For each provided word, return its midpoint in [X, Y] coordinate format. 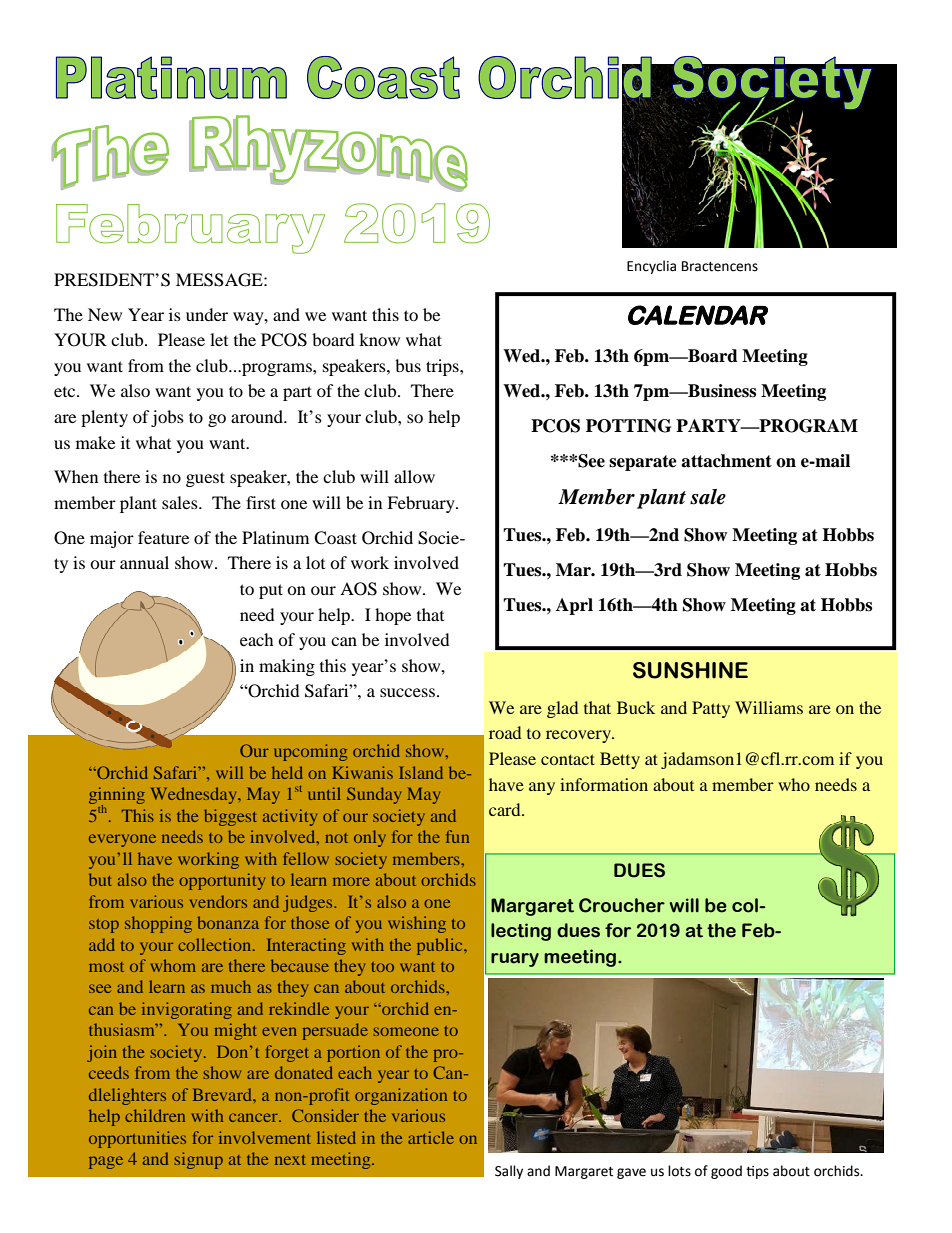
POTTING [628, 426]
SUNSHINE [690, 670]
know [379, 339]
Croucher [622, 905]
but [100, 879]
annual [144, 562]
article [431, 1137]
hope [393, 616]
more [351, 881]
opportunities [137, 1139]
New [105, 314]
